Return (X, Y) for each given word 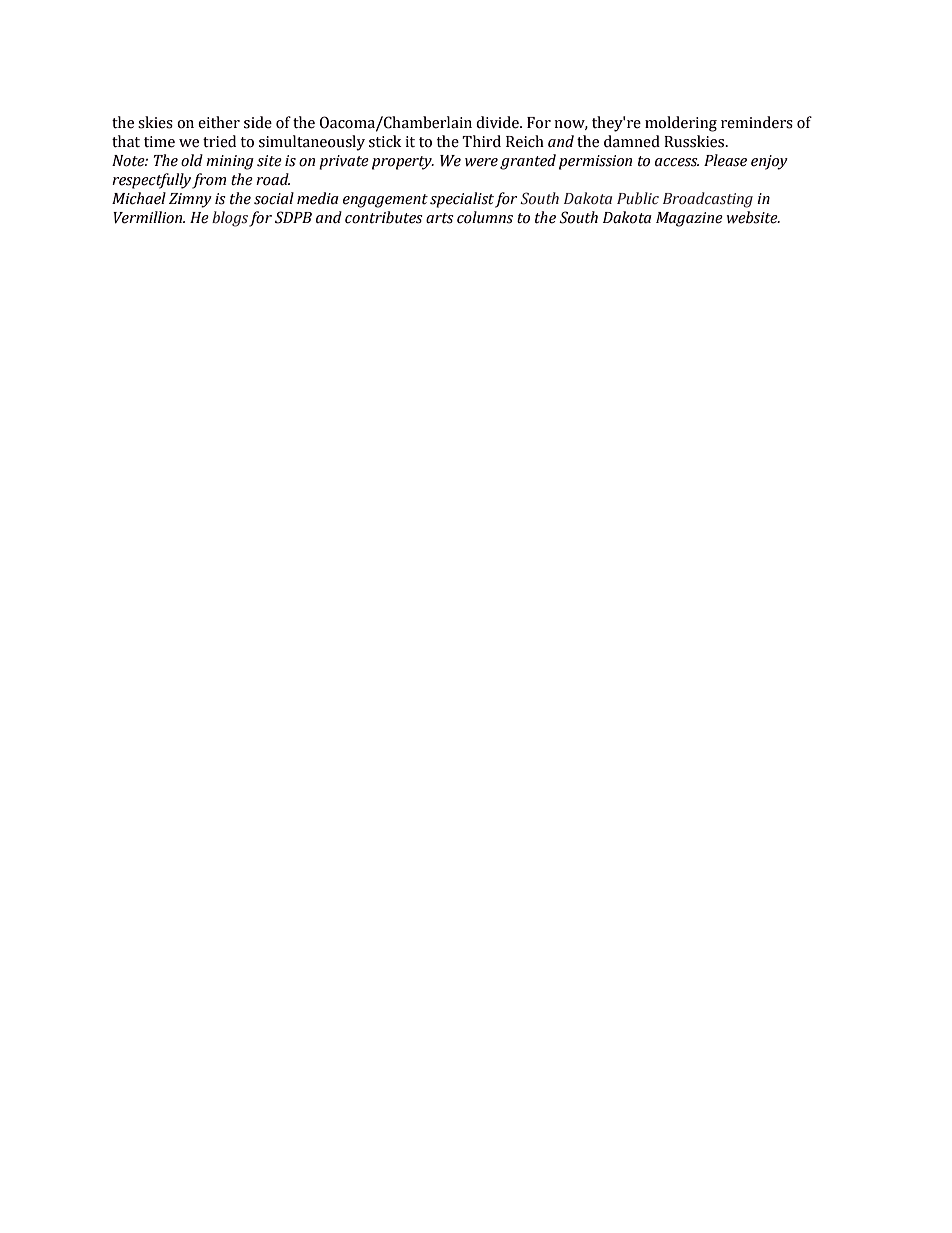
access (677, 162)
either (219, 122)
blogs (230, 219)
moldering (681, 124)
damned (632, 141)
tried (219, 141)
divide (498, 122)
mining (230, 162)
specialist (462, 200)
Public (638, 198)
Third (481, 141)
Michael (139, 198)
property (403, 163)
